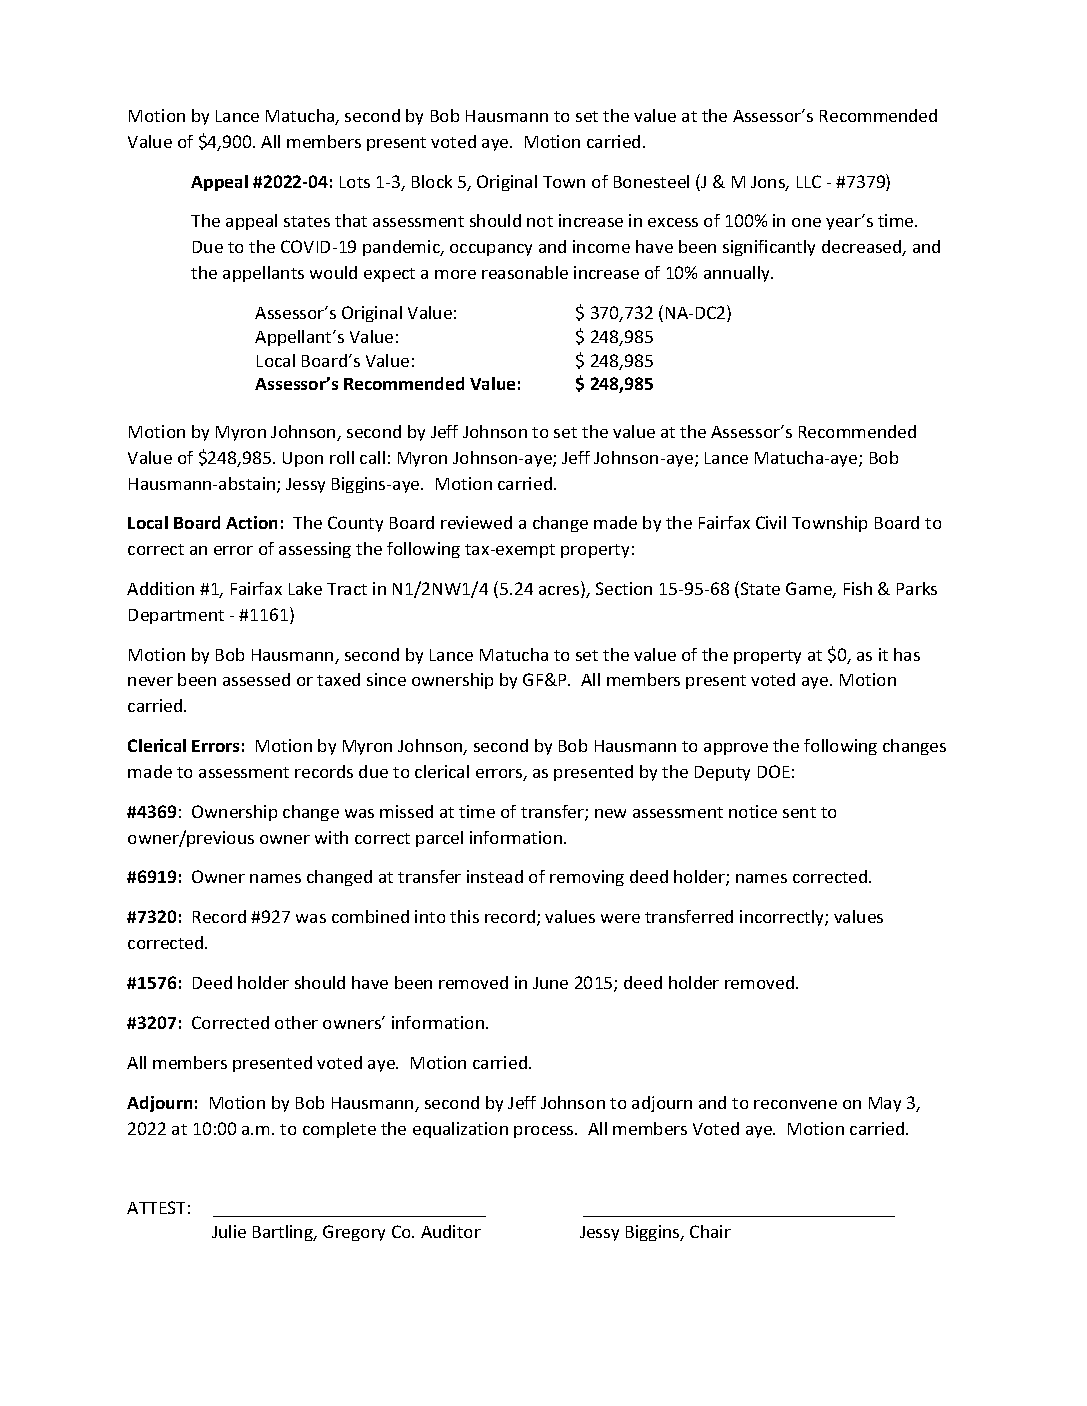  I want to click on occupancy, so click(491, 250).
